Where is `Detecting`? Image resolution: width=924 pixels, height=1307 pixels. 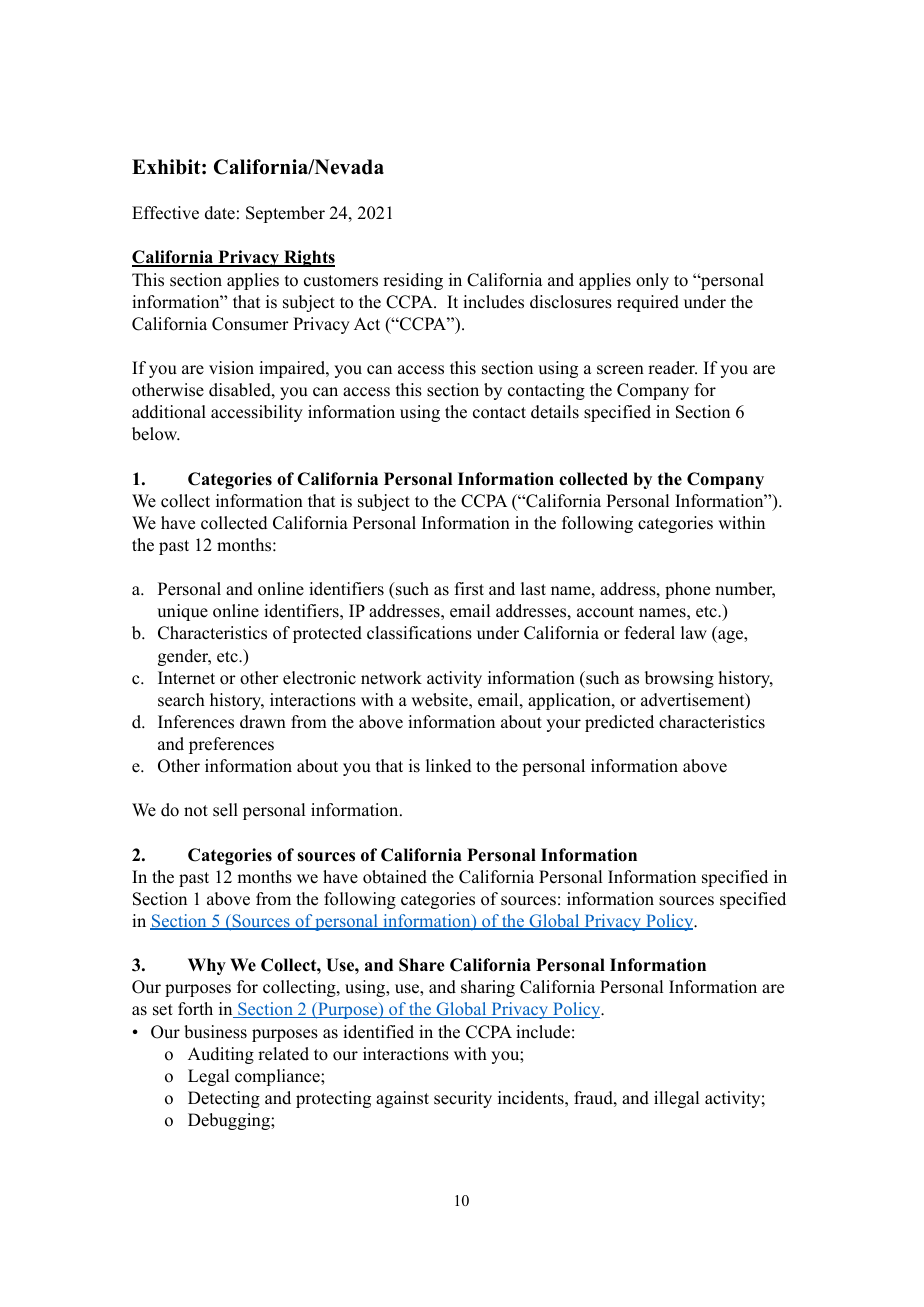 Detecting is located at coordinates (224, 1099).
